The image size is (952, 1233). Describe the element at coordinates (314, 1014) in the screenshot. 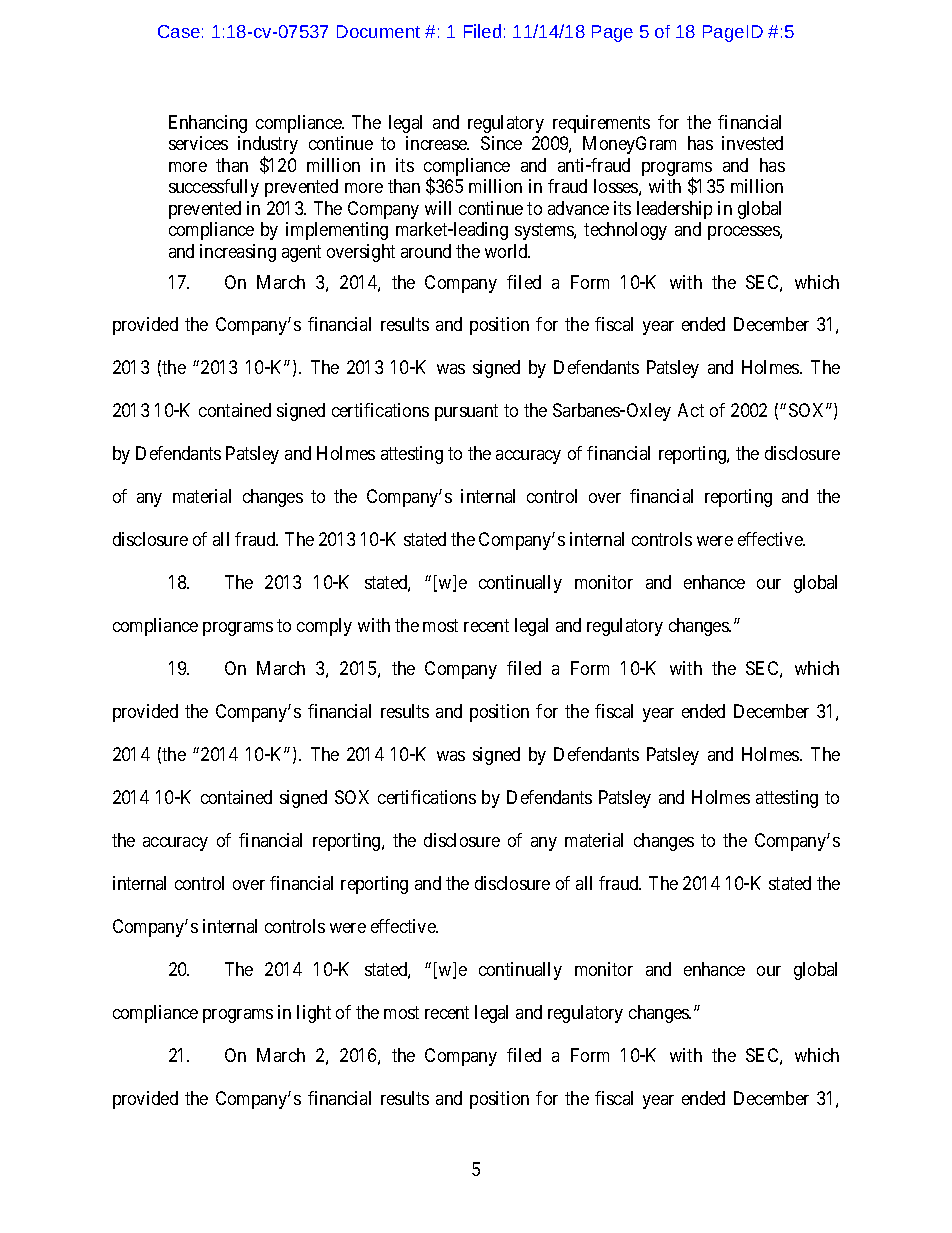

I see `light` at that location.
